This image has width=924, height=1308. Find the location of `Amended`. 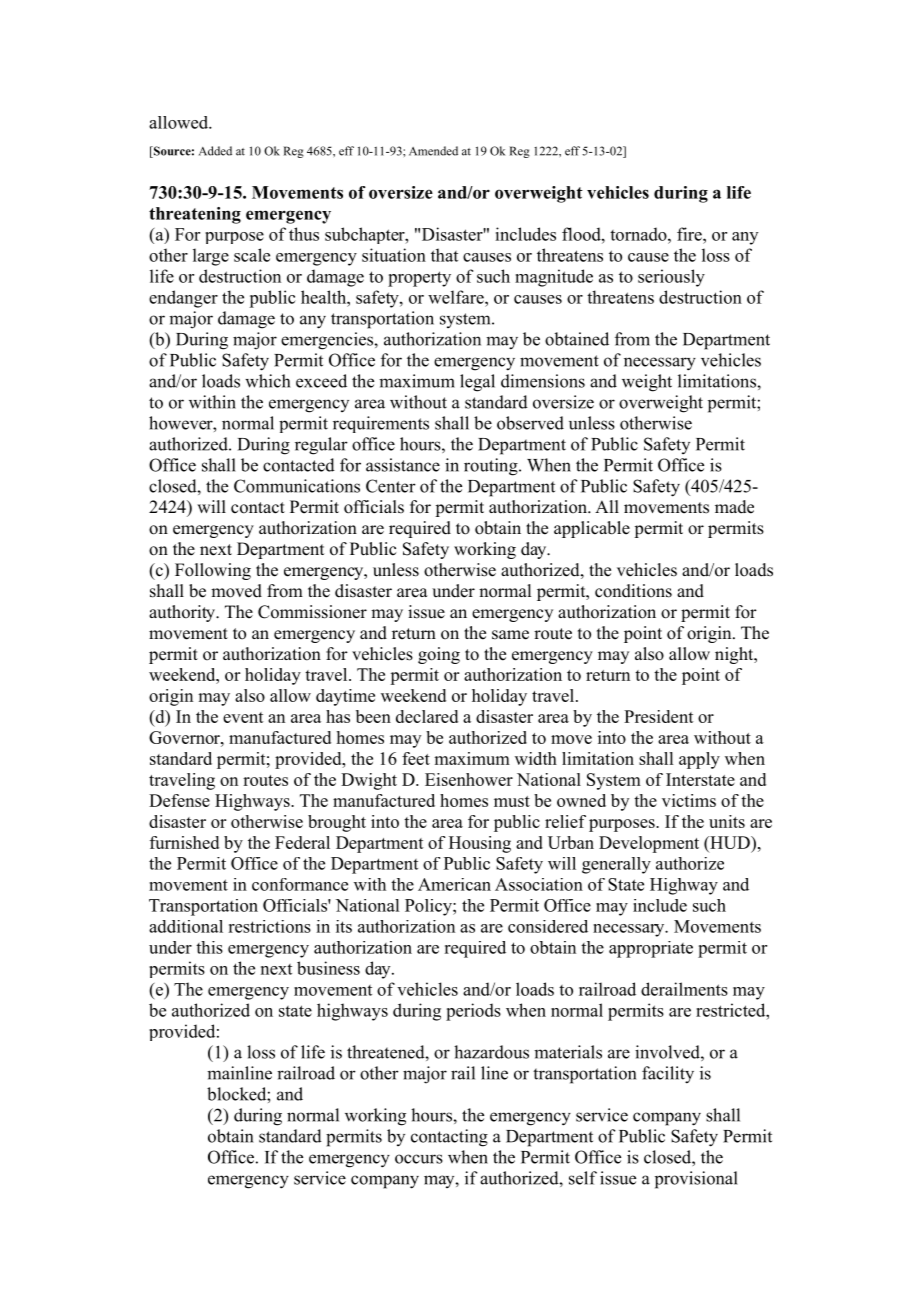

Amended is located at coordinates (433, 151).
